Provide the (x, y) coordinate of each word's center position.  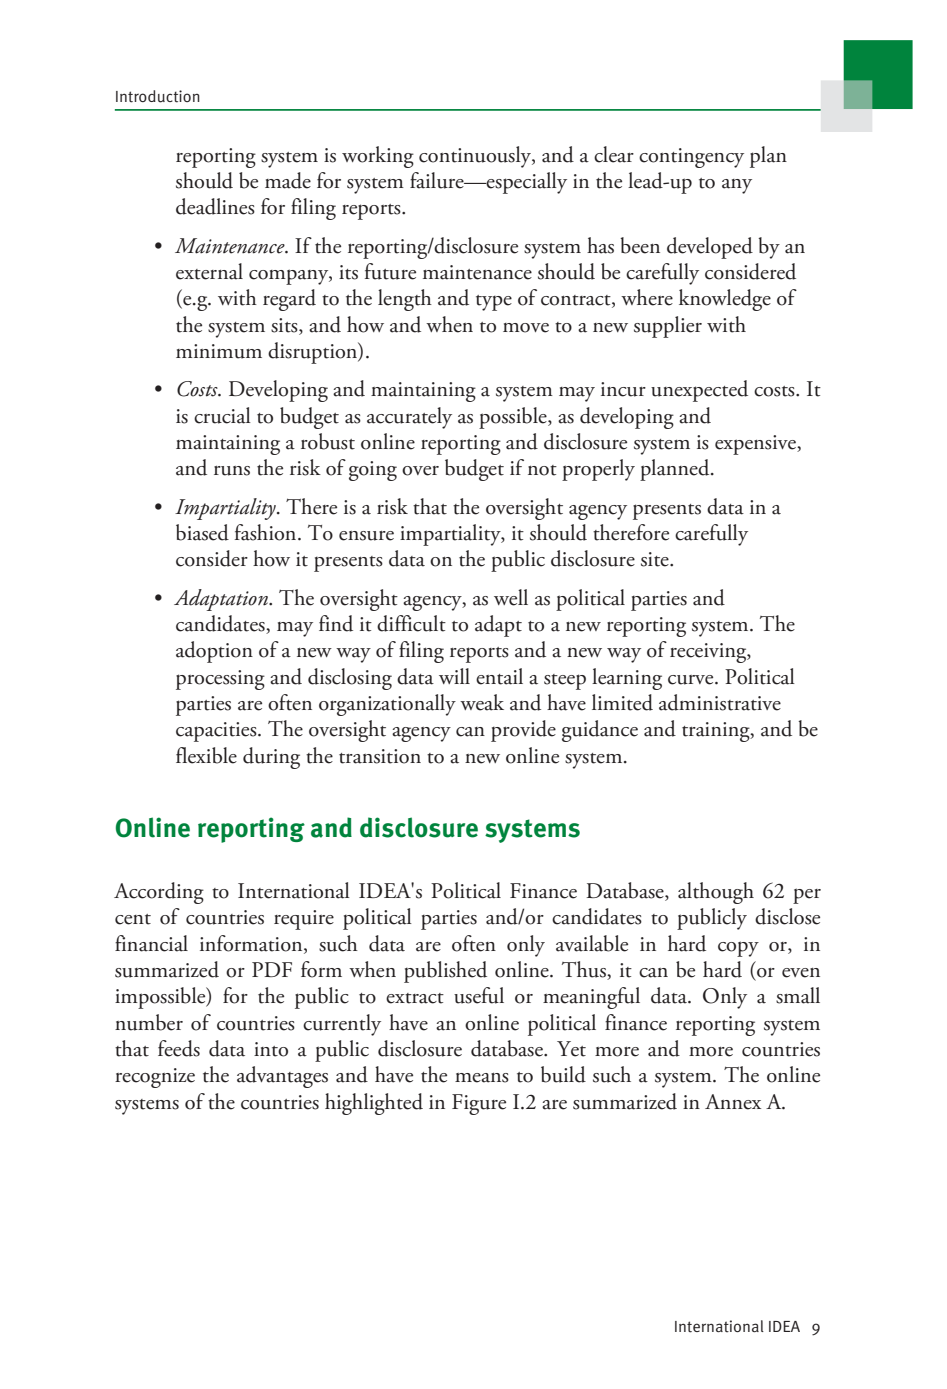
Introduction (158, 96)
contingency (691, 158)
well (511, 597)
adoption (214, 652)
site (656, 559)
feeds (179, 1048)
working (378, 157)
